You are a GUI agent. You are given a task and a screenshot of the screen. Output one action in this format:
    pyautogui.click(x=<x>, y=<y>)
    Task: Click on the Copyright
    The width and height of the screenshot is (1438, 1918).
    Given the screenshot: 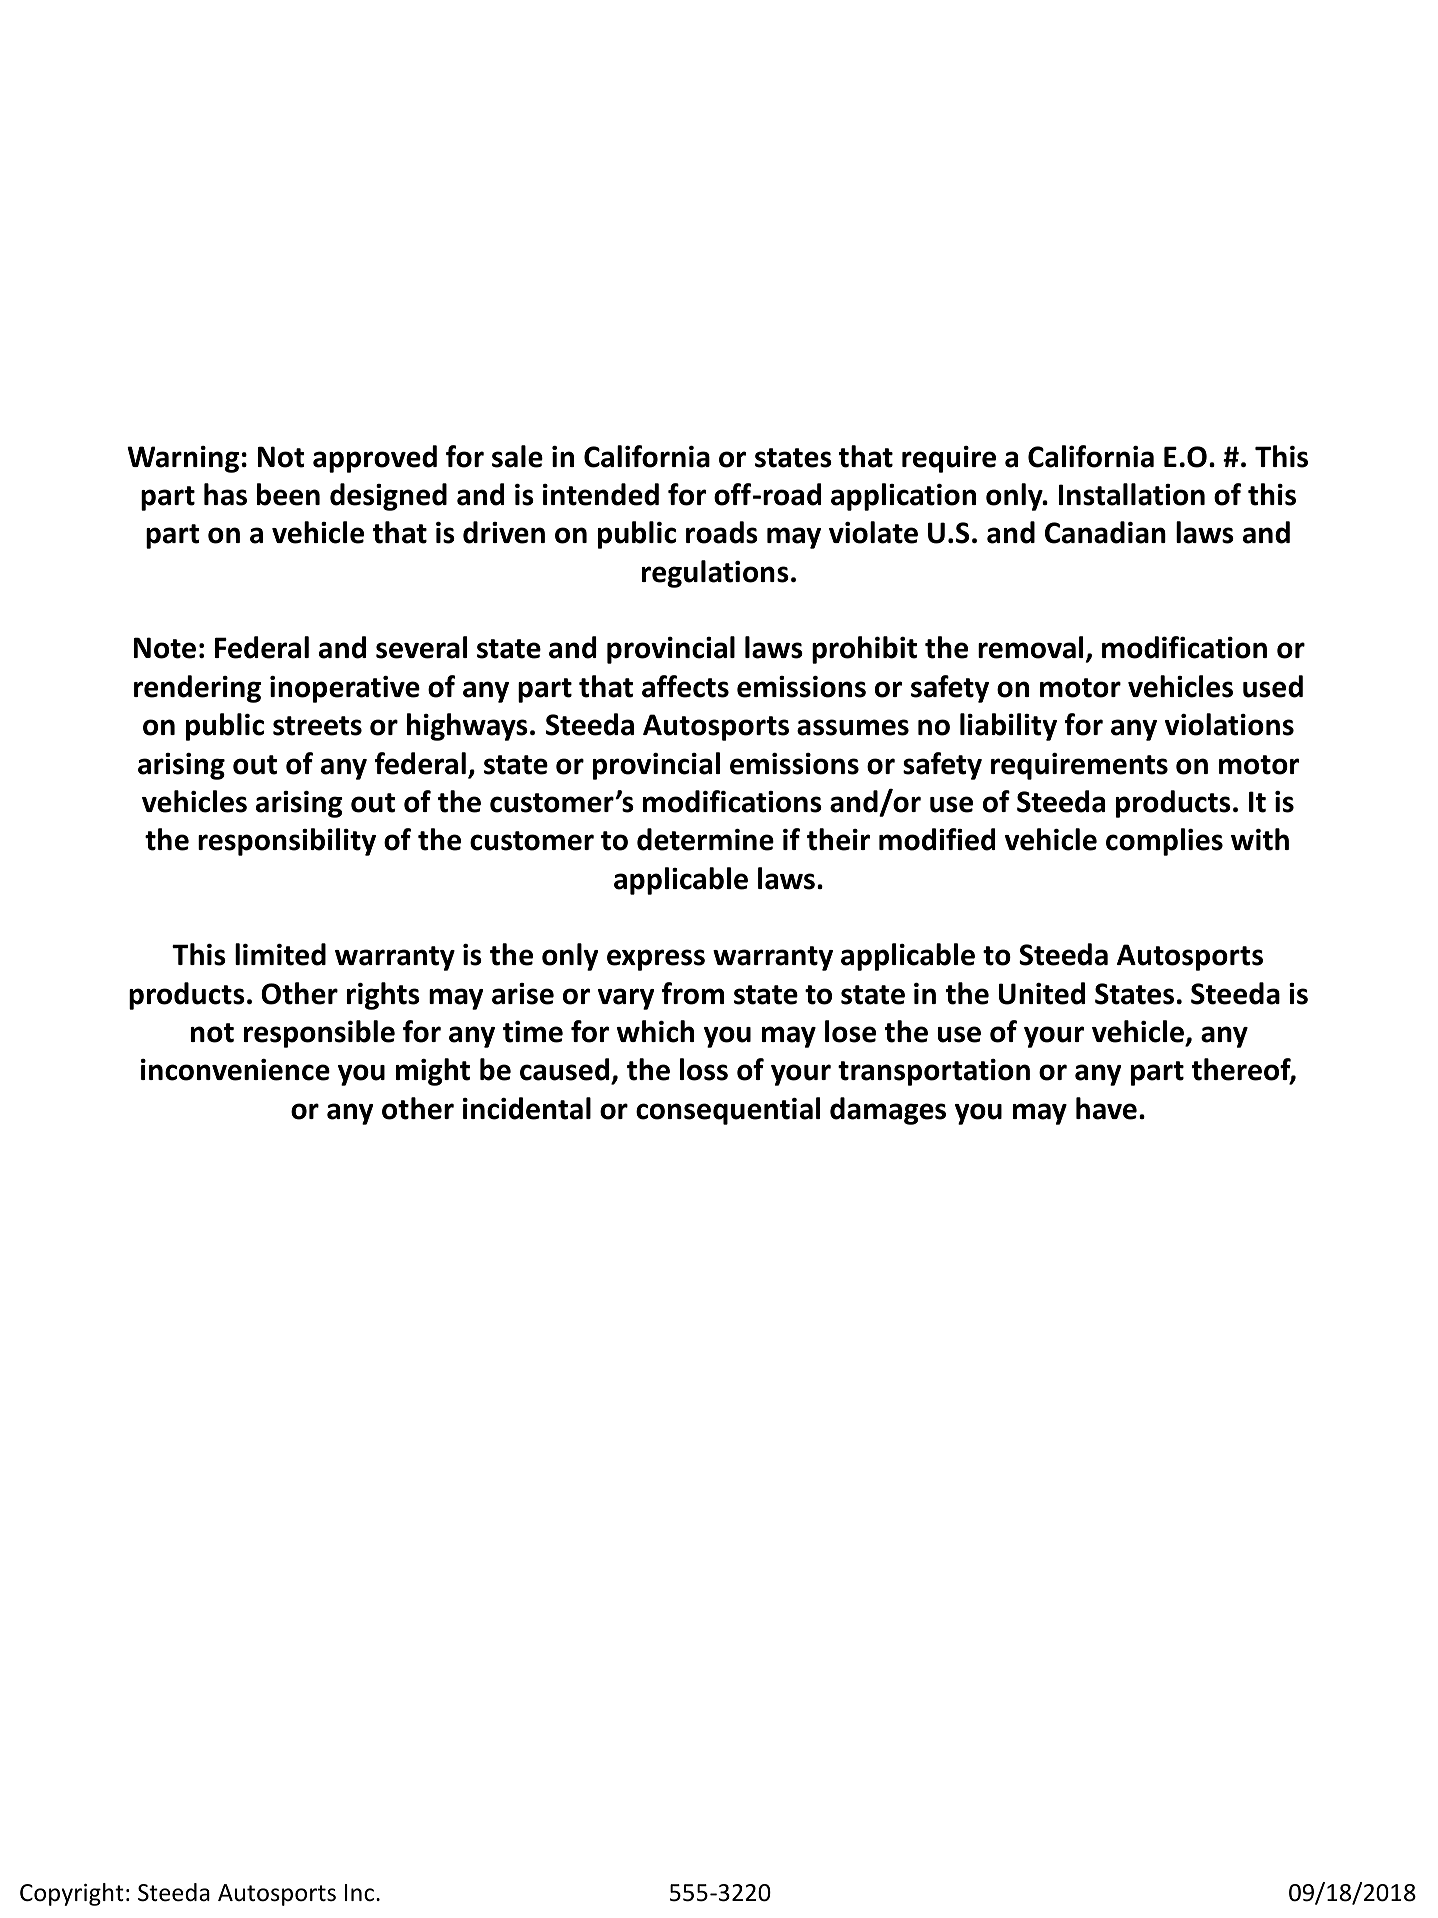 What is the action you would take?
    pyautogui.click(x=72, y=1894)
